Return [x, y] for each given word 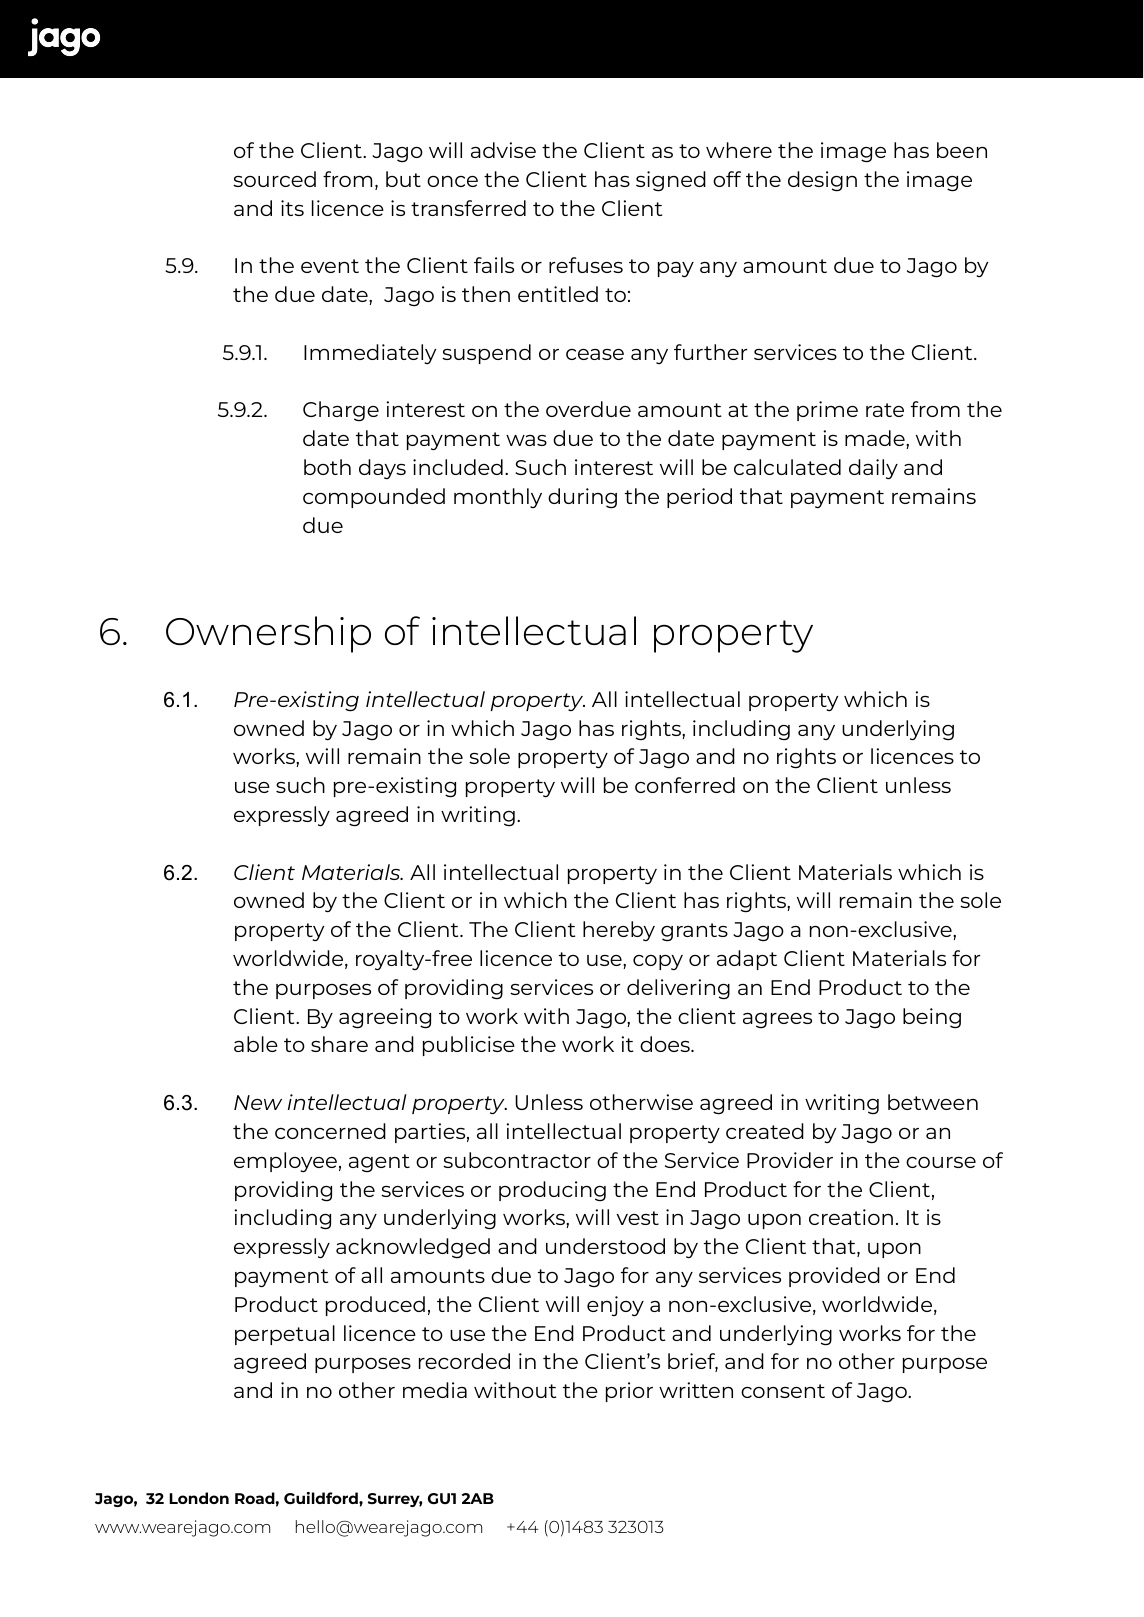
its [292, 208]
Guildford [322, 1498]
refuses [586, 265]
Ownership [268, 634]
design [822, 181]
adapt [747, 960]
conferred [685, 785]
